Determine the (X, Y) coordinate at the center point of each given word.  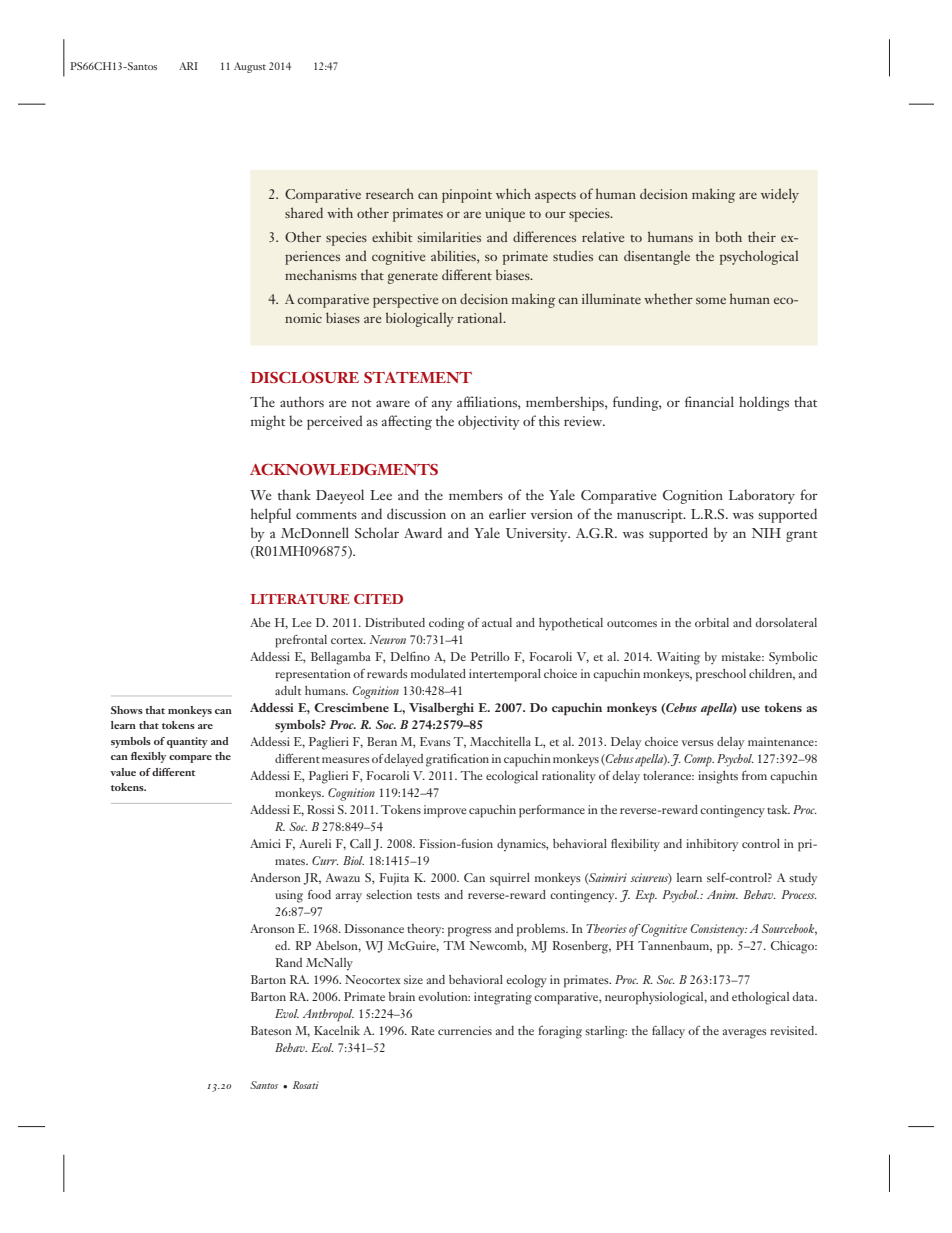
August (250, 67)
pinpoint (467, 196)
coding (447, 624)
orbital (712, 622)
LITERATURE (300, 599)
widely (780, 195)
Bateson (271, 1030)
